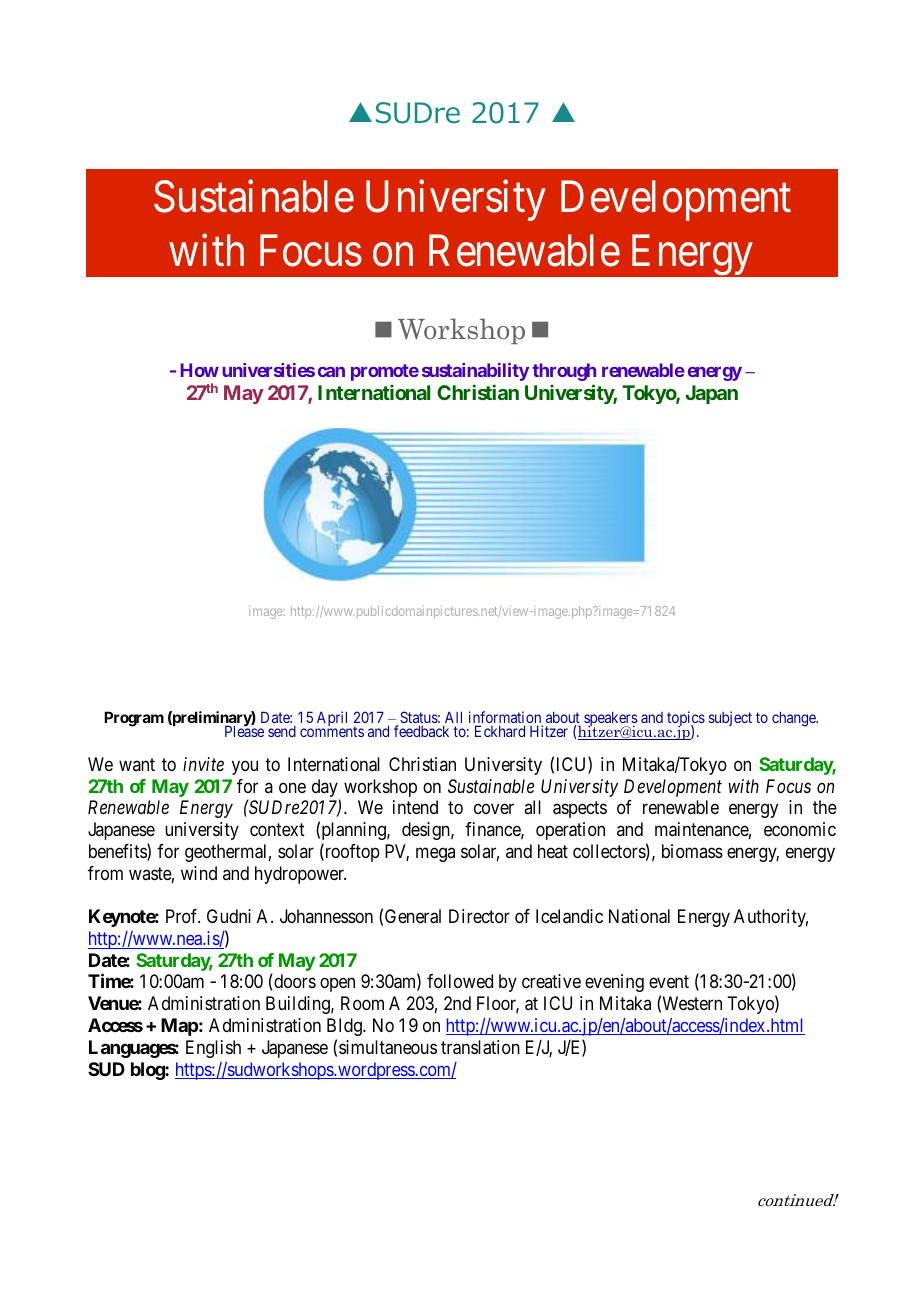  What do you see at coordinates (213, 1049) in the screenshot?
I see `English` at bounding box center [213, 1049].
